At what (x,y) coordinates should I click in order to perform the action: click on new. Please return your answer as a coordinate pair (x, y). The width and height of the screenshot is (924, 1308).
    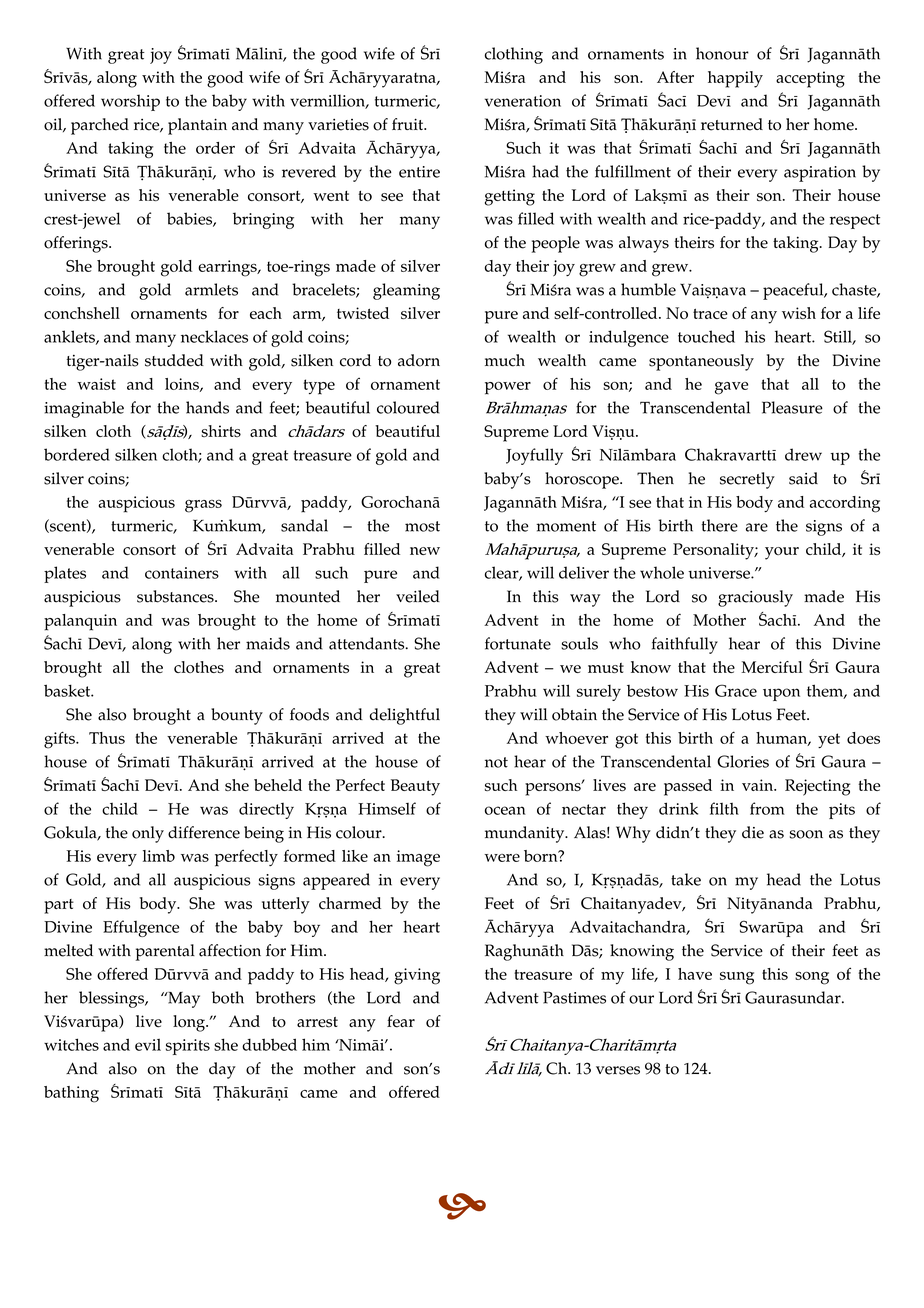
    Looking at the image, I should click on (425, 551).
